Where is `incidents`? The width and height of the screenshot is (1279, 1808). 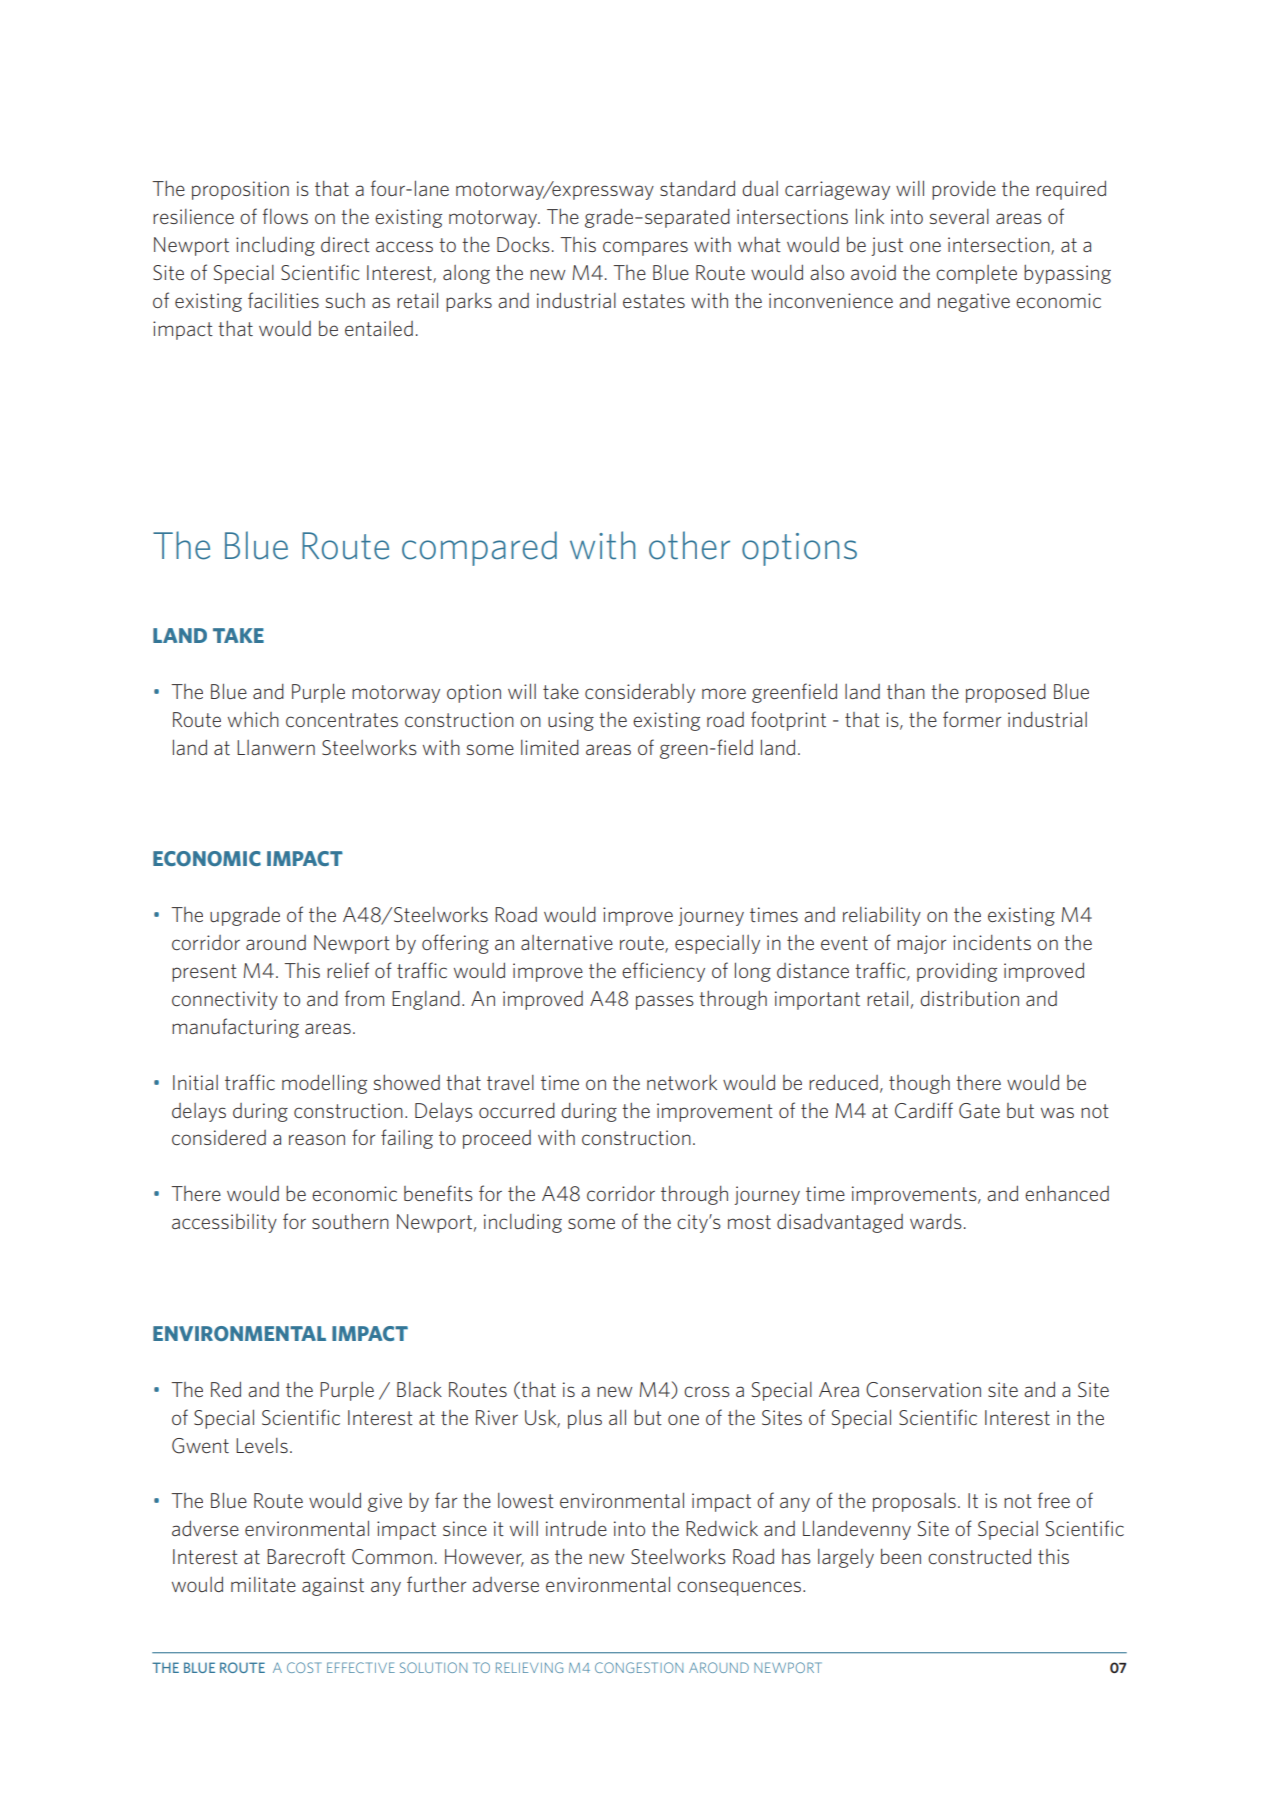
incidents is located at coordinates (992, 942).
